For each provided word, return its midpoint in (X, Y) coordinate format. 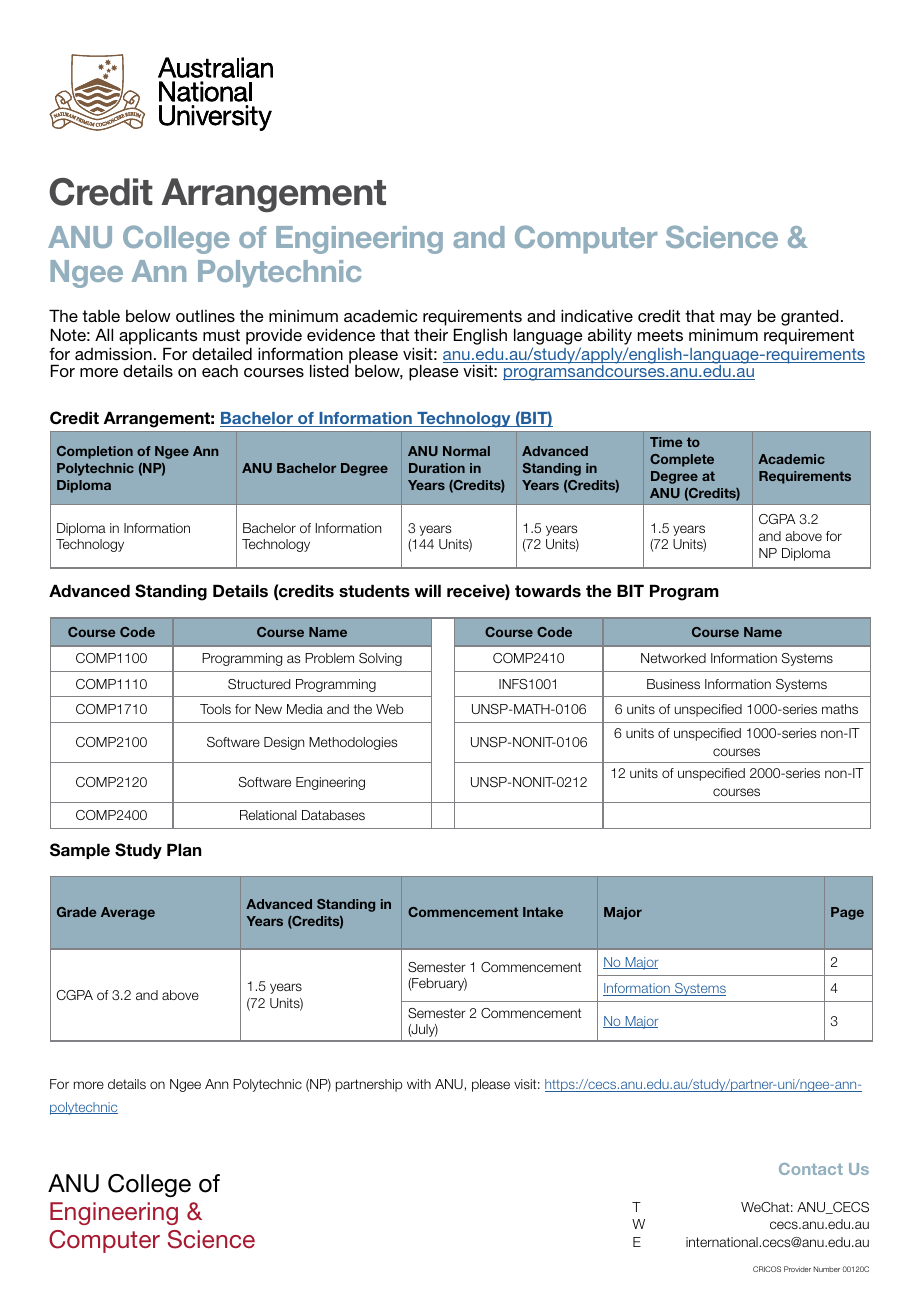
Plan (184, 849)
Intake (543, 912)
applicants (158, 337)
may (736, 319)
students (374, 591)
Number (826, 1269)
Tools (215, 709)
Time (666, 442)
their (431, 334)
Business (673, 684)
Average (128, 913)
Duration (437, 468)
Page (847, 913)
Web (390, 709)
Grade (76, 912)
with (419, 1084)
